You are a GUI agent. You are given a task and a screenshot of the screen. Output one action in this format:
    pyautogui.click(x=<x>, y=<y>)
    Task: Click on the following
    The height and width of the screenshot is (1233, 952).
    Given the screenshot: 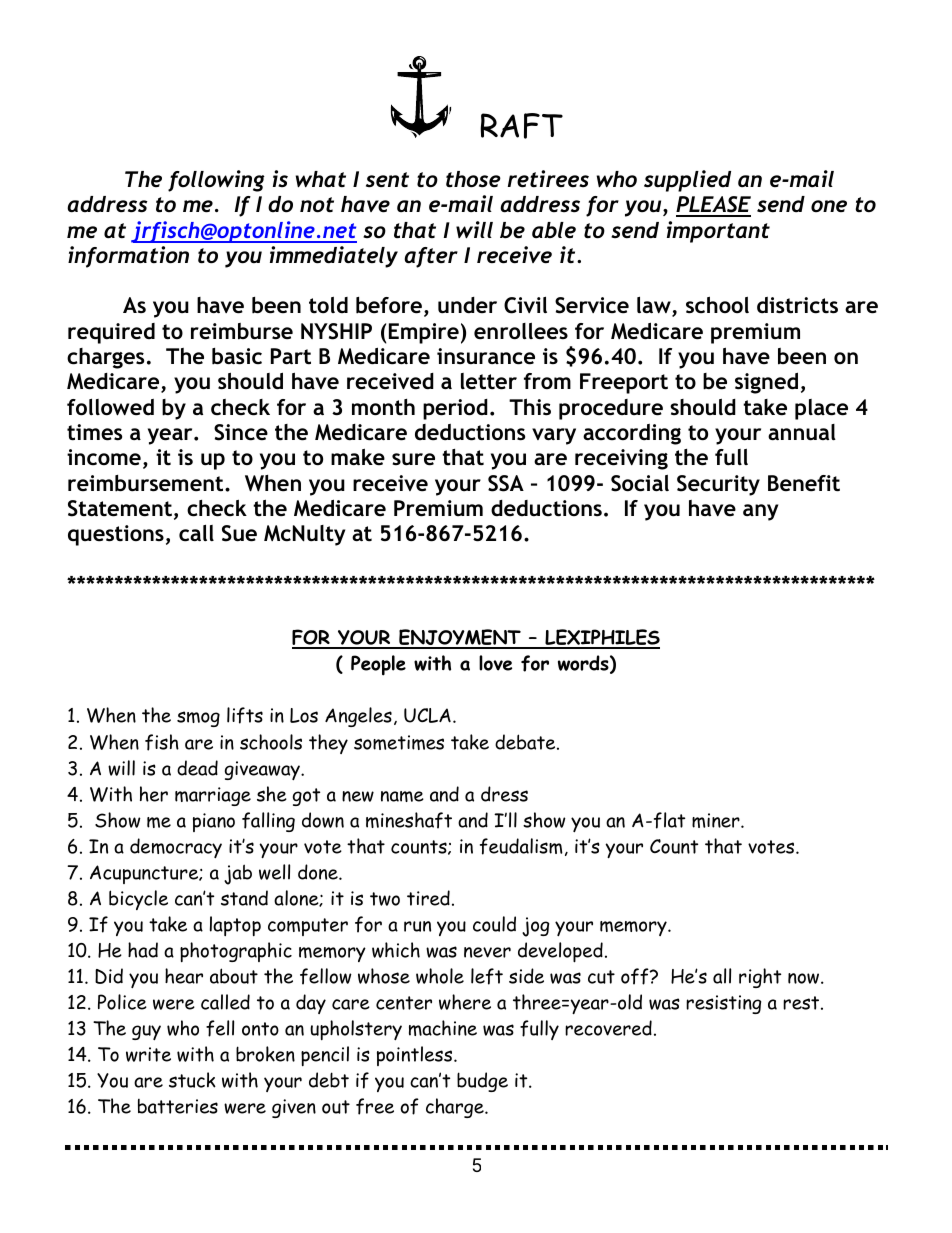 What is the action you would take?
    pyautogui.click(x=216, y=181)
